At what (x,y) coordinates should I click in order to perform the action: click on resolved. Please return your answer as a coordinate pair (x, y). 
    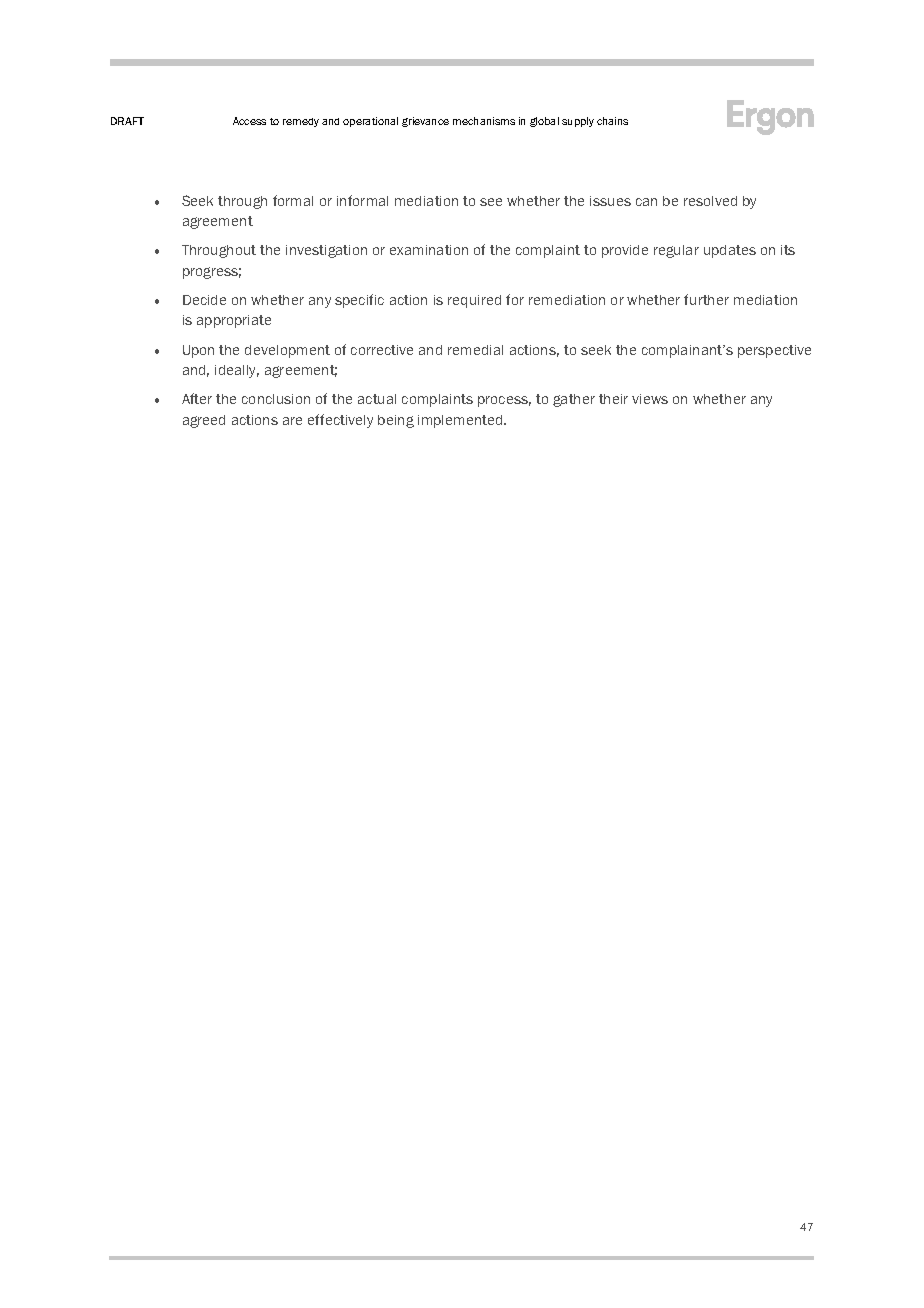
    Looking at the image, I should click on (710, 201).
